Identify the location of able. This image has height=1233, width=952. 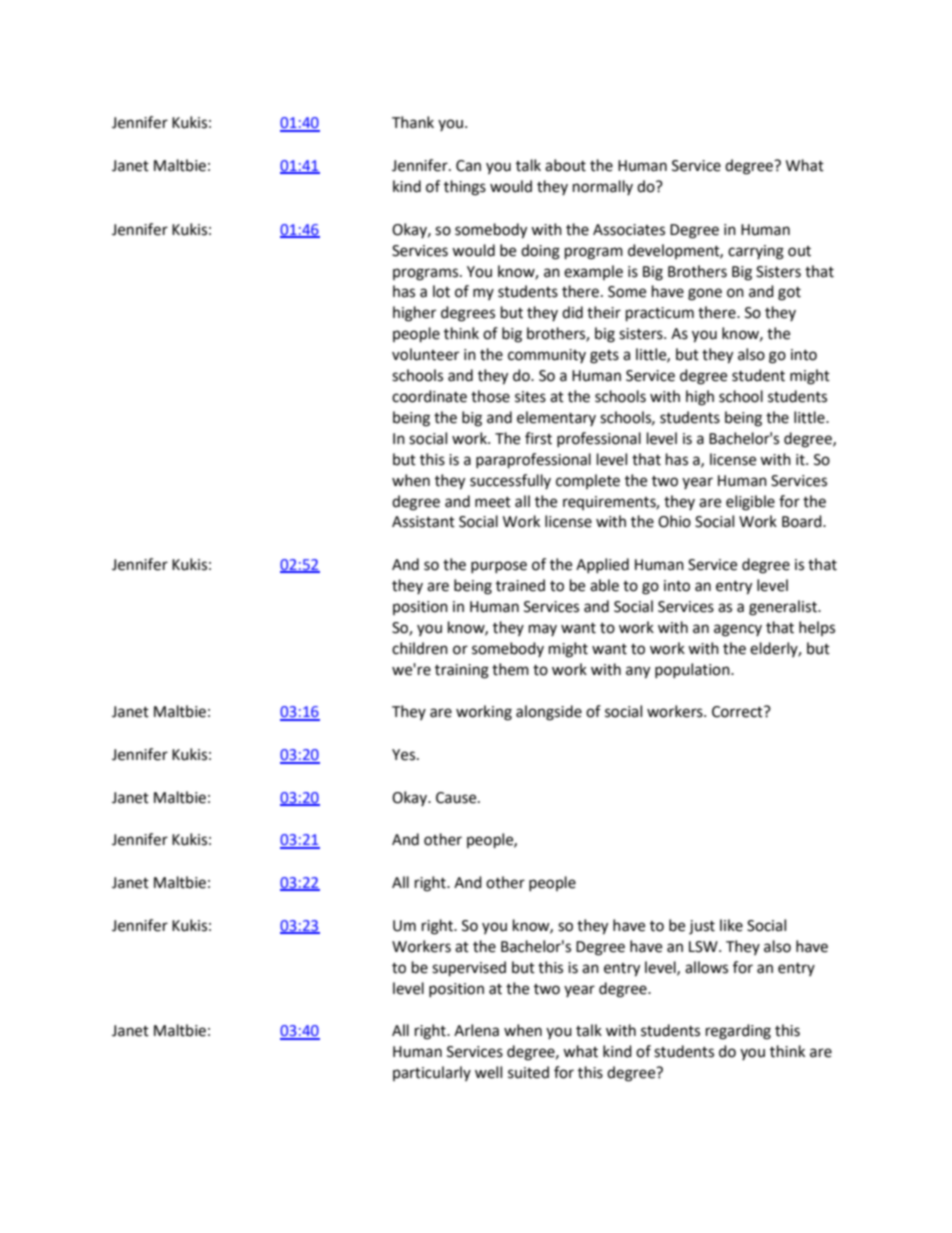
(604, 585).
